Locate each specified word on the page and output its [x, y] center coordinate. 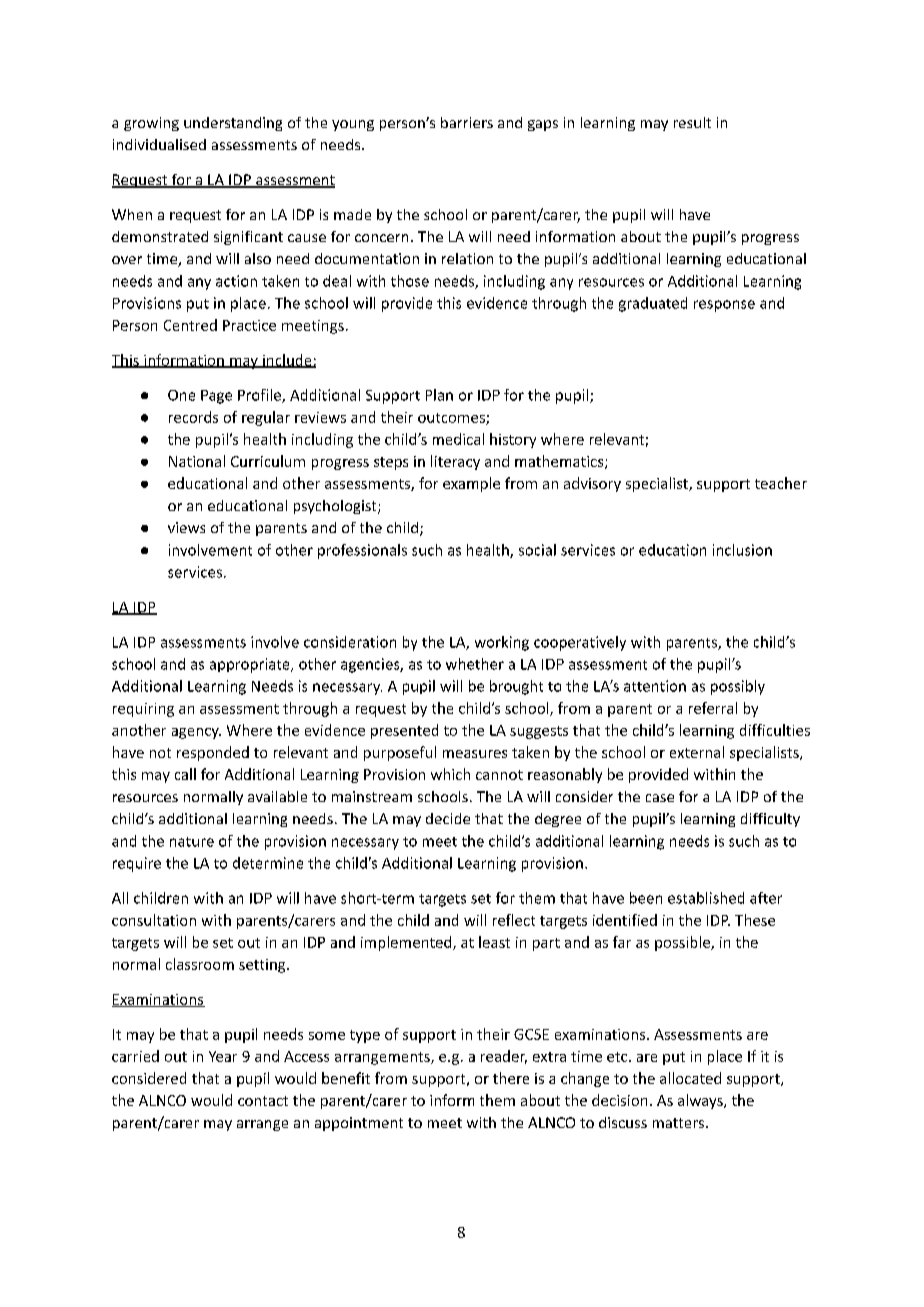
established [706, 898]
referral [713, 708]
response [724, 306]
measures [475, 754]
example [471, 484]
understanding [233, 124]
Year [223, 1056]
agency [196, 733]
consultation [154, 920]
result [692, 122]
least [494, 942]
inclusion [742, 550]
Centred [190, 325]
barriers [467, 122]
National [197, 461]
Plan [439, 395]
